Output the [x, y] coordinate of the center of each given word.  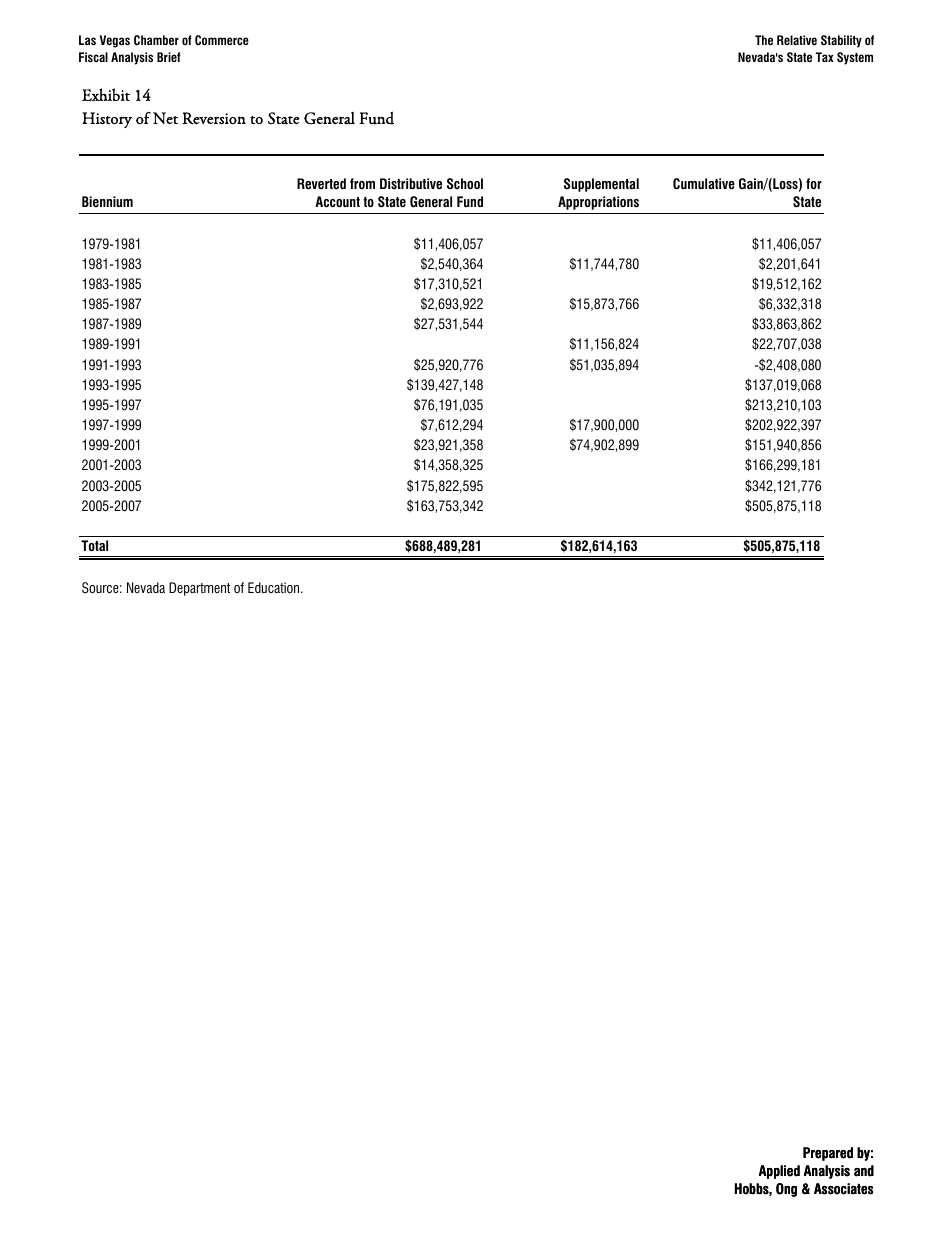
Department [199, 589]
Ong [786, 1190]
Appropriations [598, 203]
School [465, 183]
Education [275, 587]
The [764, 40]
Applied [779, 1172]
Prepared [828, 1154]
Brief [169, 57]
